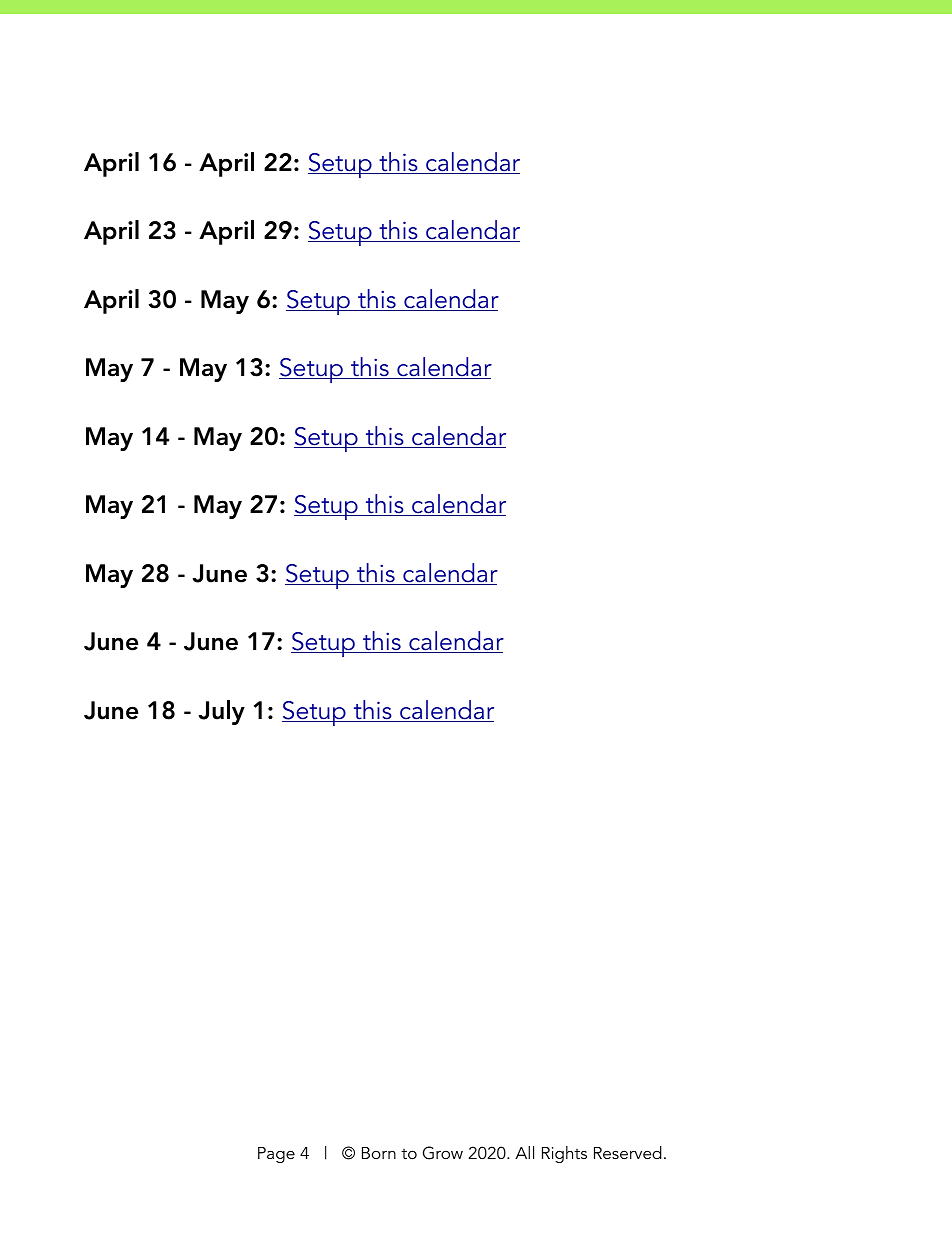 The image size is (952, 1233). What do you see at coordinates (628, 1152) in the page?
I see `Reserved` at bounding box center [628, 1152].
